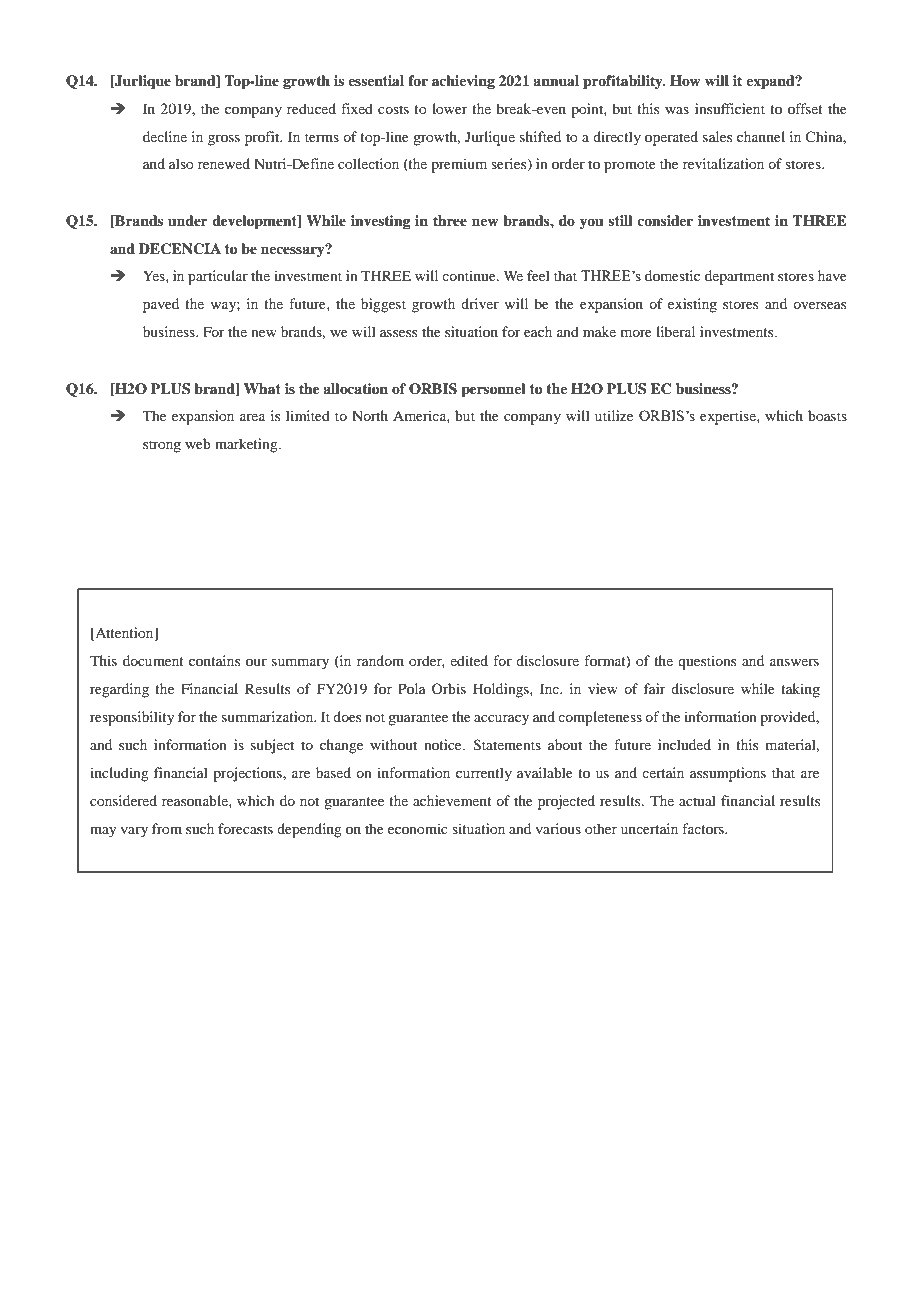 The width and height of the document is (924, 1308). I want to click on insufficient, so click(730, 108).
